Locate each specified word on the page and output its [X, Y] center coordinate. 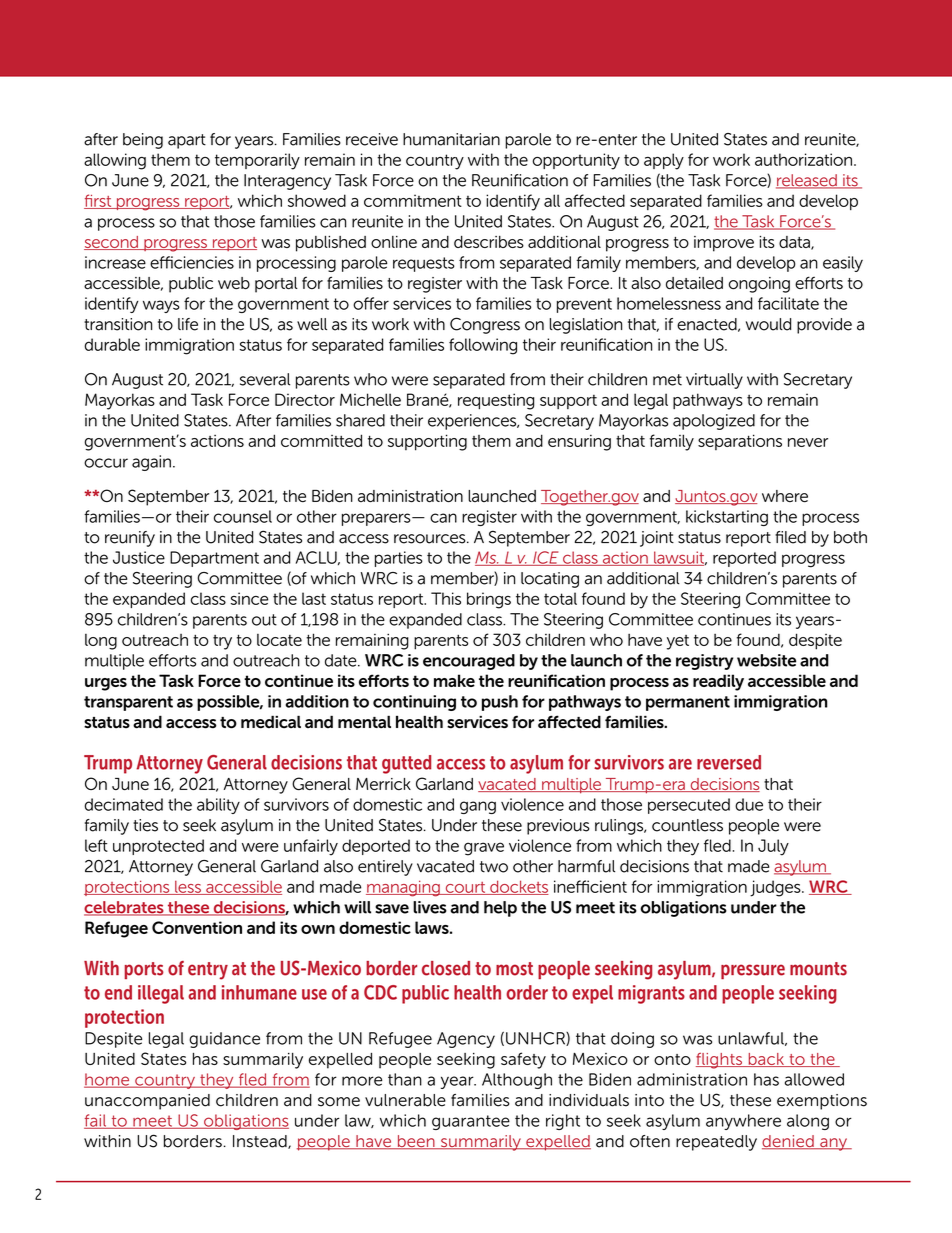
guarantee [471, 1122]
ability [218, 806]
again [151, 463]
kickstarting [727, 518]
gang [478, 807]
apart [187, 141]
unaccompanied [147, 1102]
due [749, 804]
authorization [803, 159]
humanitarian [451, 139]
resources [431, 539]
